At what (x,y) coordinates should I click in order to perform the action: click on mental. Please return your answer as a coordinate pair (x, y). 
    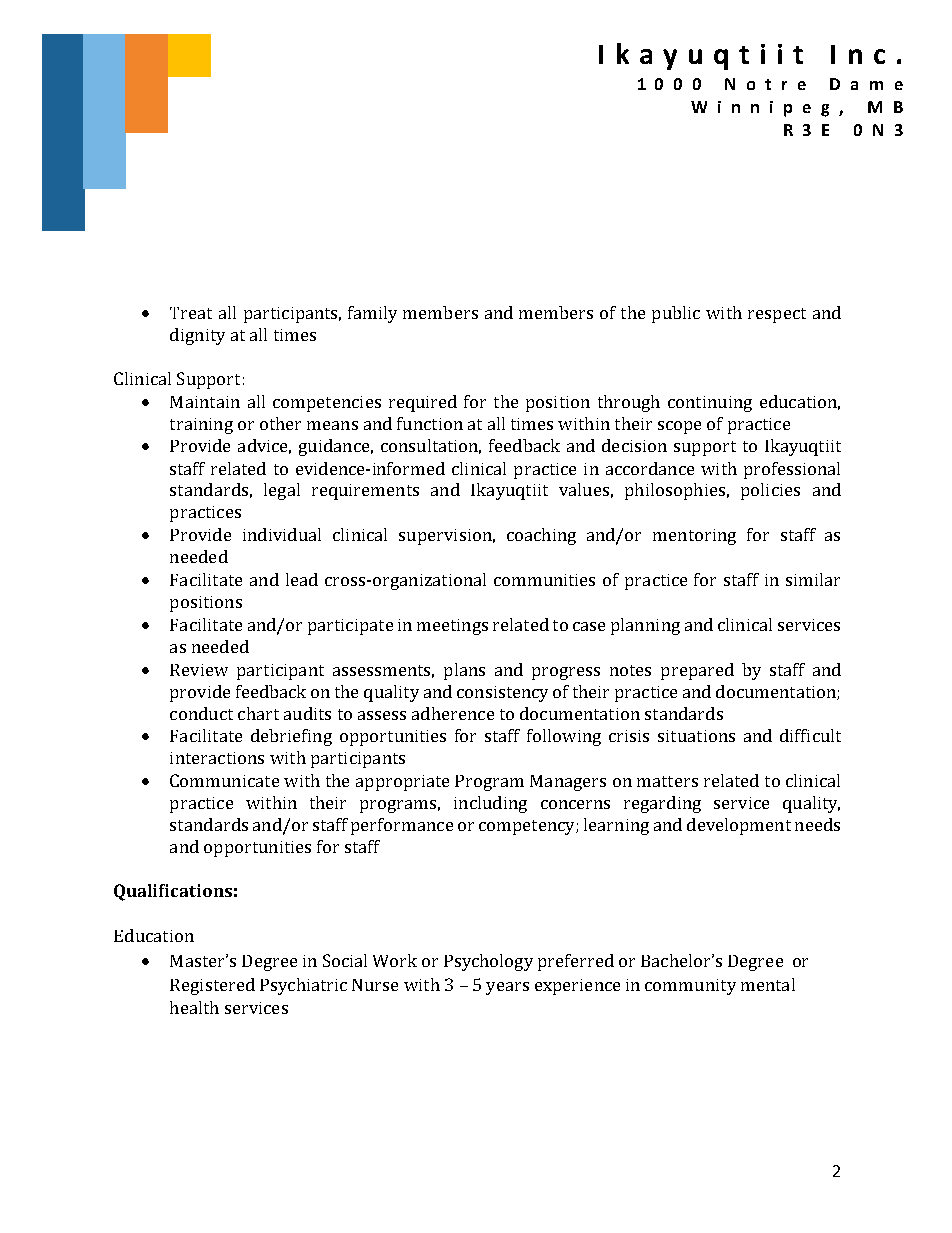
    Looking at the image, I should click on (768, 984).
